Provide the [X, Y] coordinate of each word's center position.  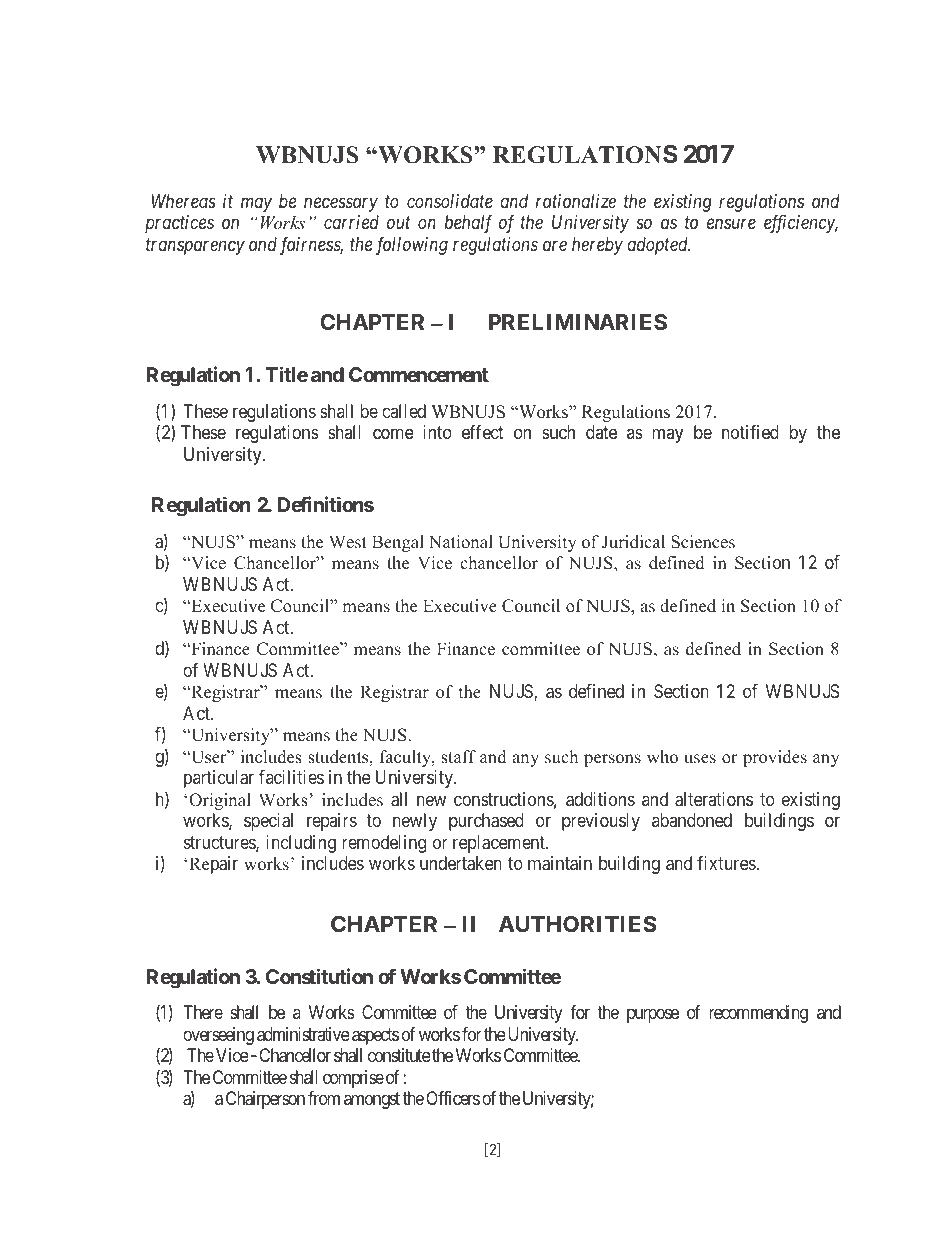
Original [220, 801]
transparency [195, 247]
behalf [468, 224]
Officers [453, 1098]
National [461, 542]
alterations [714, 799]
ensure [731, 224]
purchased [486, 822]
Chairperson [265, 1100]
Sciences [703, 542]
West [348, 542]
